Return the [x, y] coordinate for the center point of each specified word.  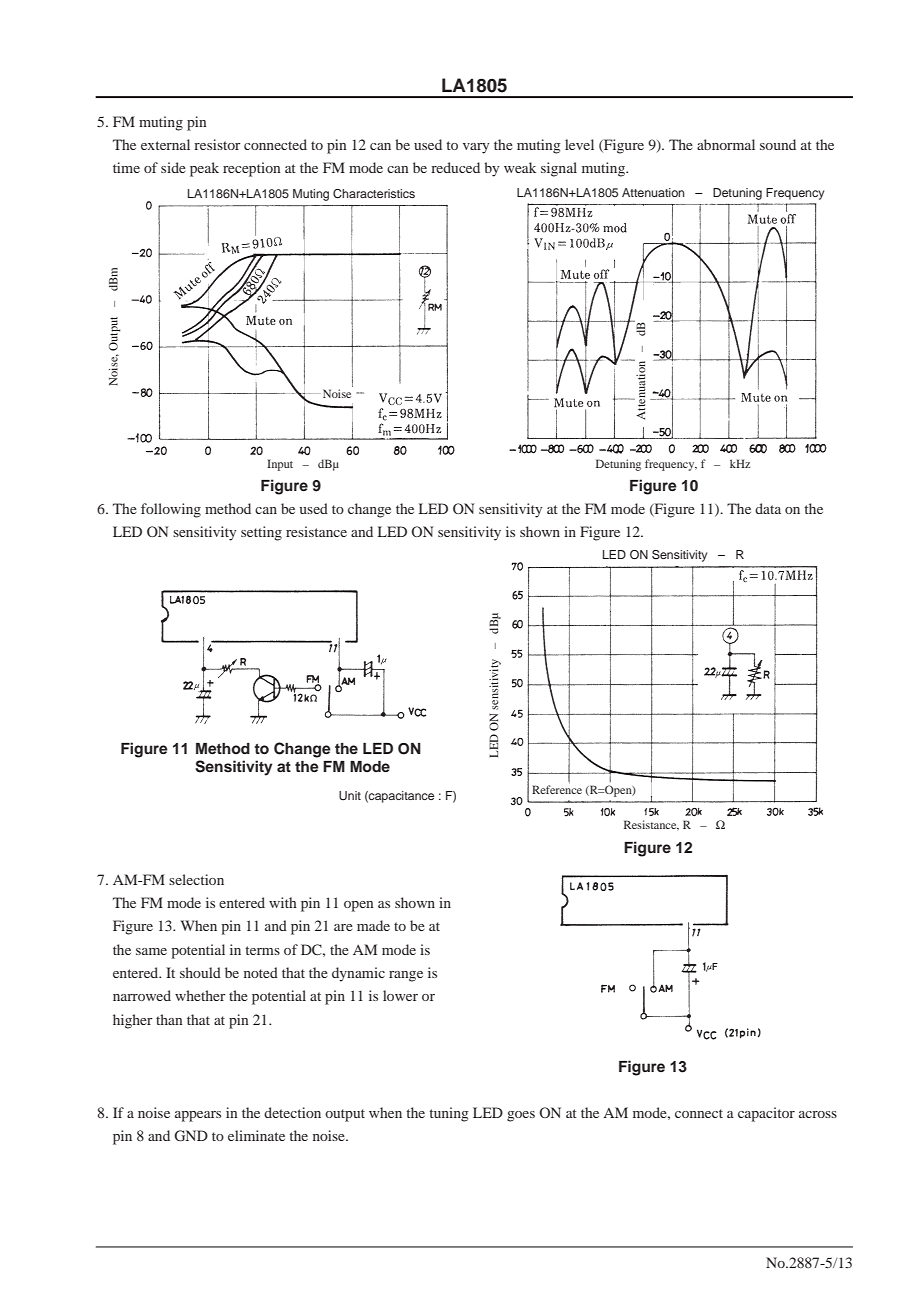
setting [261, 533]
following [171, 510]
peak [204, 169]
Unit [350, 795]
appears [198, 1116]
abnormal [726, 144]
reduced [455, 167]
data [768, 508]
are [343, 927]
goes [521, 1116]
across [818, 1114]
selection [196, 879]
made [373, 925]
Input [280, 465]
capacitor [766, 1114]
